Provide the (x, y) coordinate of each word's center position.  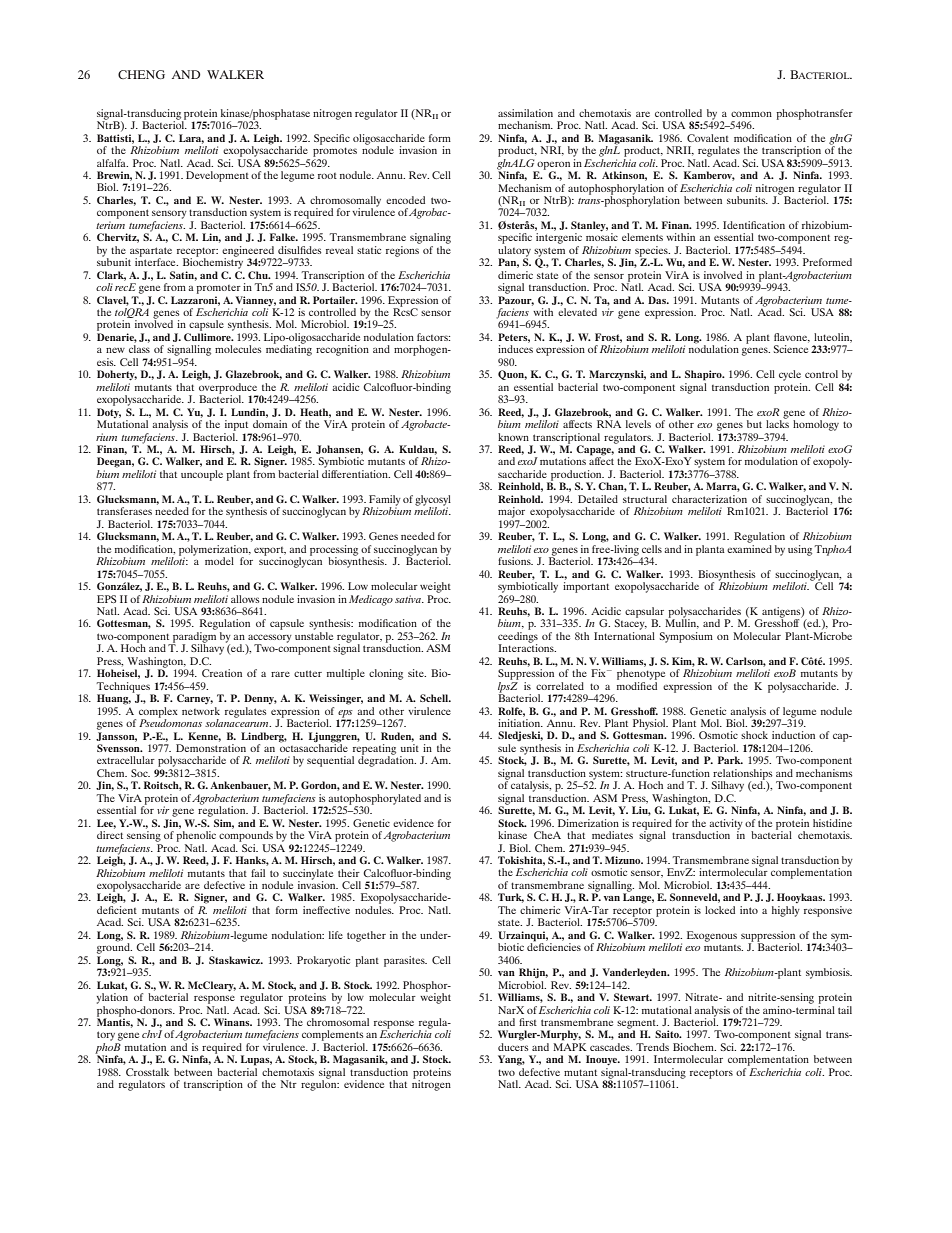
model (219, 561)
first (528, 1022)
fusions (515, 561)
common (751, 114)
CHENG (141, 74)
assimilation (525, 113)
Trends (652, 1047)
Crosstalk (147, 1072)
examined (749, 547)
